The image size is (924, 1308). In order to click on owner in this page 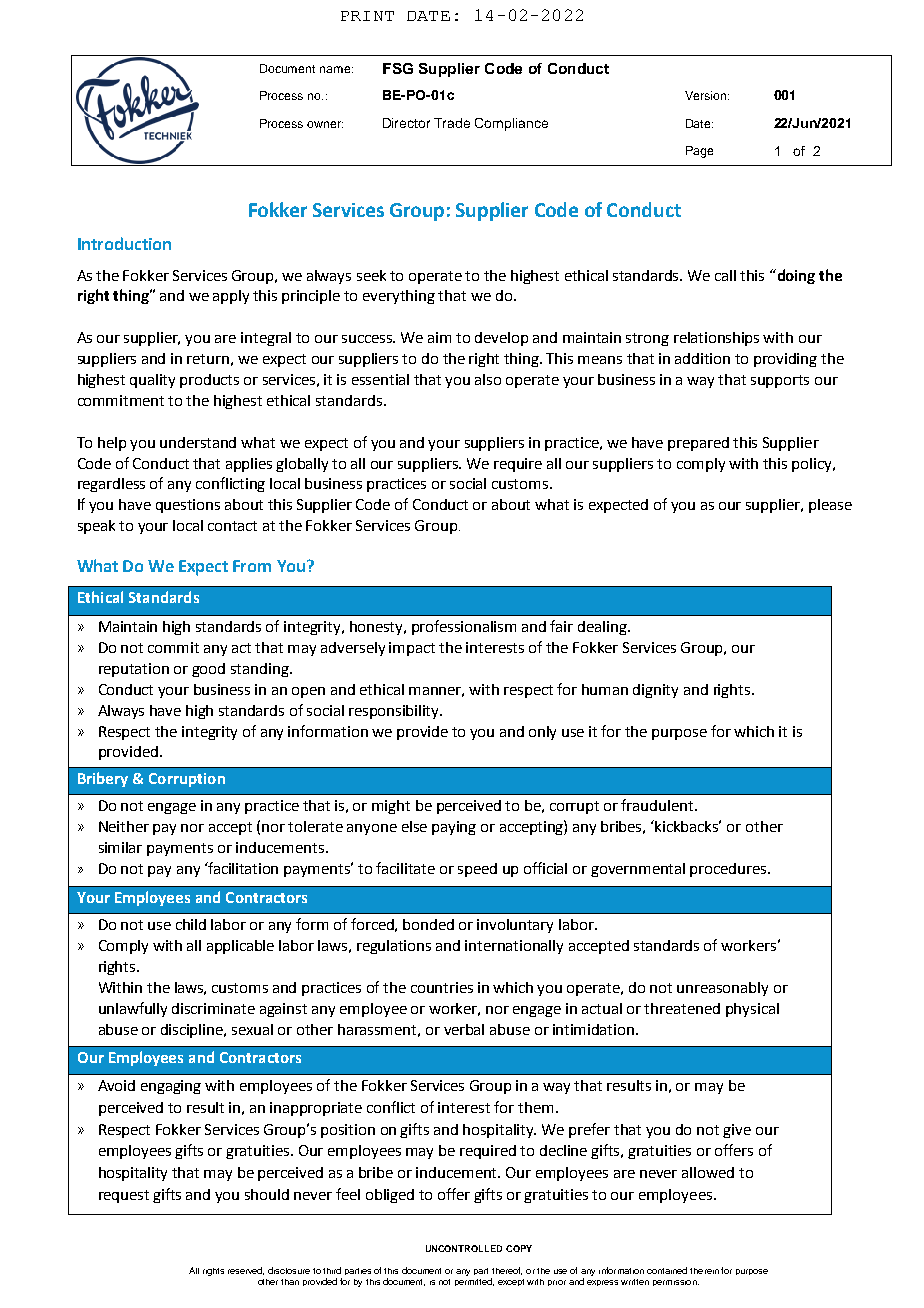, I will do `click(325, 124)`.
